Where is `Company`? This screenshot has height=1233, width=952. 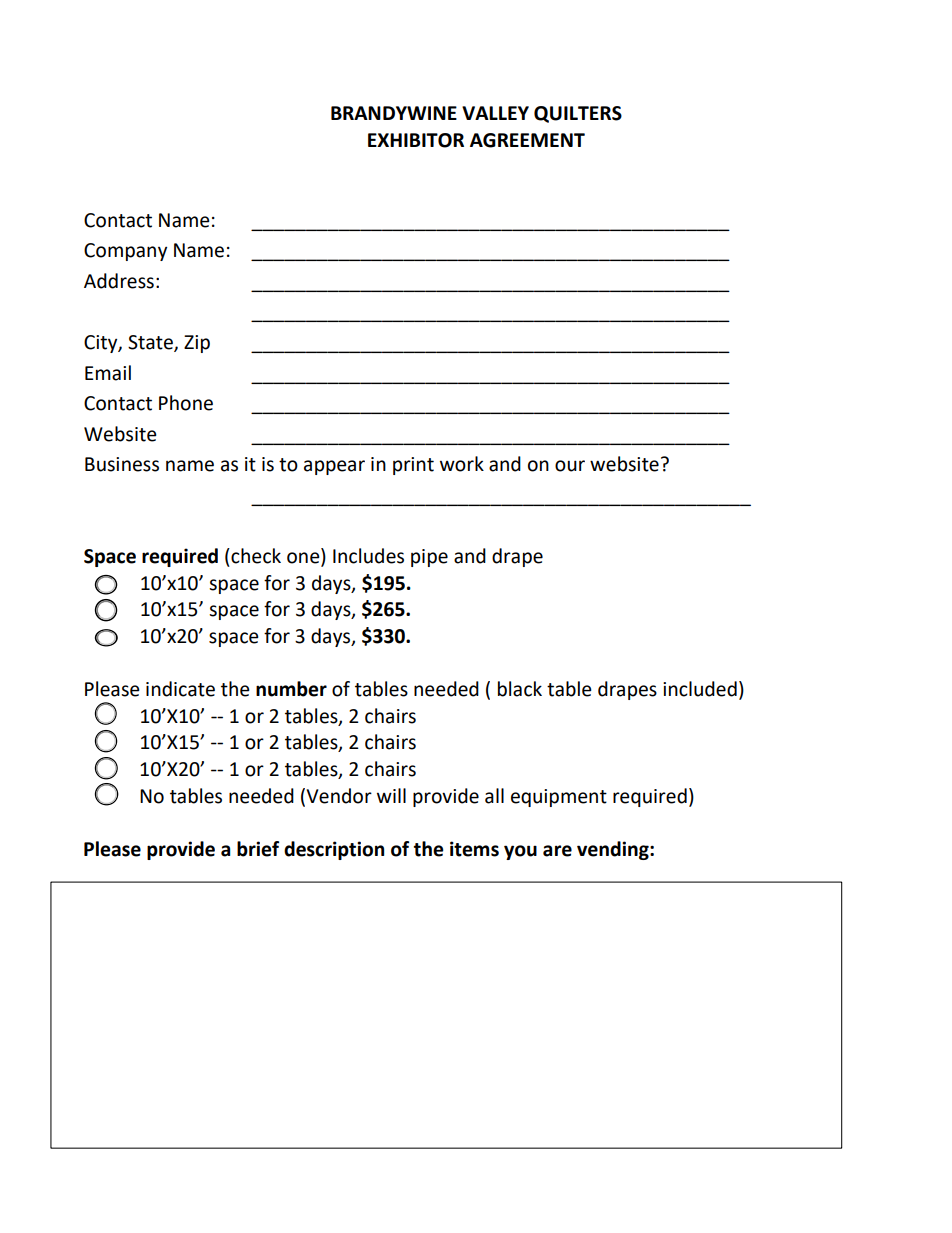 Company is located at coordinates (125, 252).
